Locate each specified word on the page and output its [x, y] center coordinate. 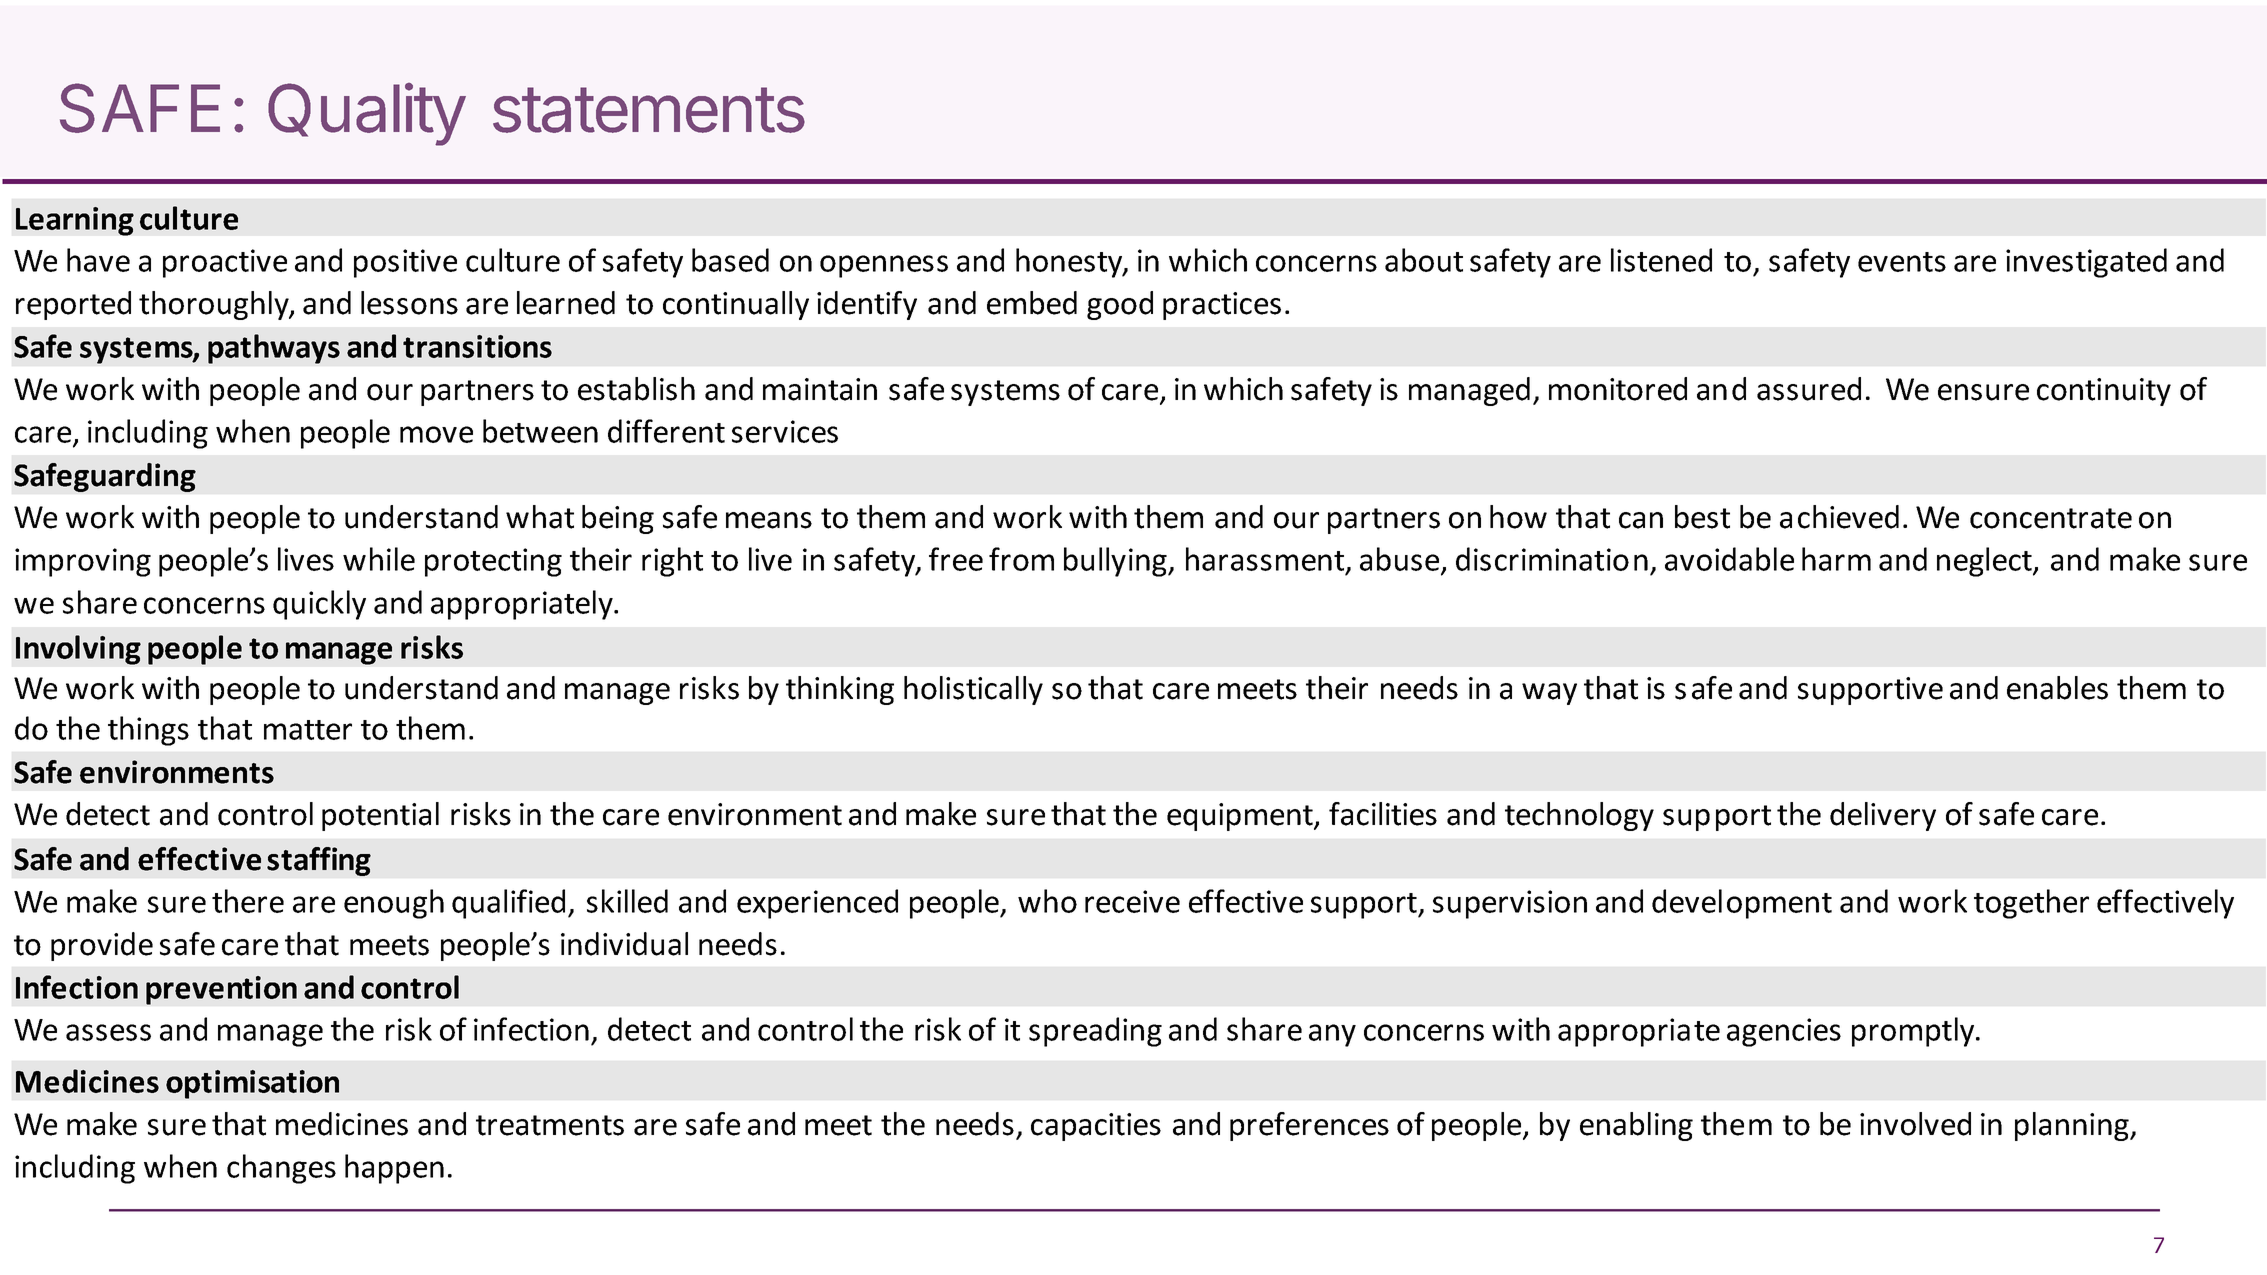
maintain [820, 389]
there [248, 901]
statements [649, 110]
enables [2057, 688]
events [1902, 262]
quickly [319, 605]
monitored [1618, 389]
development [1742, 904]
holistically [973, 690]
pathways [274, 349]
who [1047, 901]
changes [281, 1169]
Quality [367, 114]
